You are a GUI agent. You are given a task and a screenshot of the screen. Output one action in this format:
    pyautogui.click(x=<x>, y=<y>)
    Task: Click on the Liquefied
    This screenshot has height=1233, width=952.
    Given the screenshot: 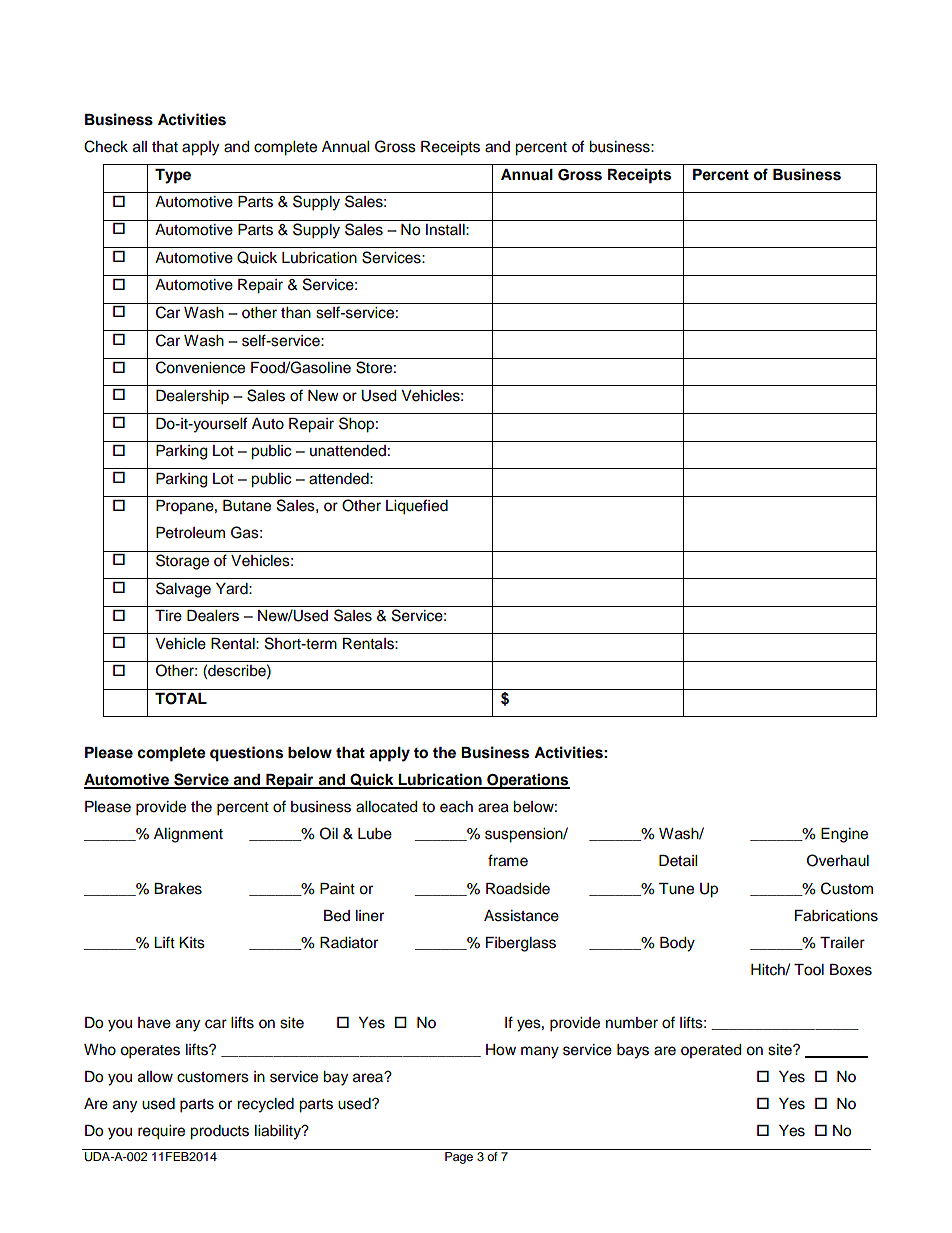 What is the action you would take?
    pyautogui.click(x=417, y=507)
